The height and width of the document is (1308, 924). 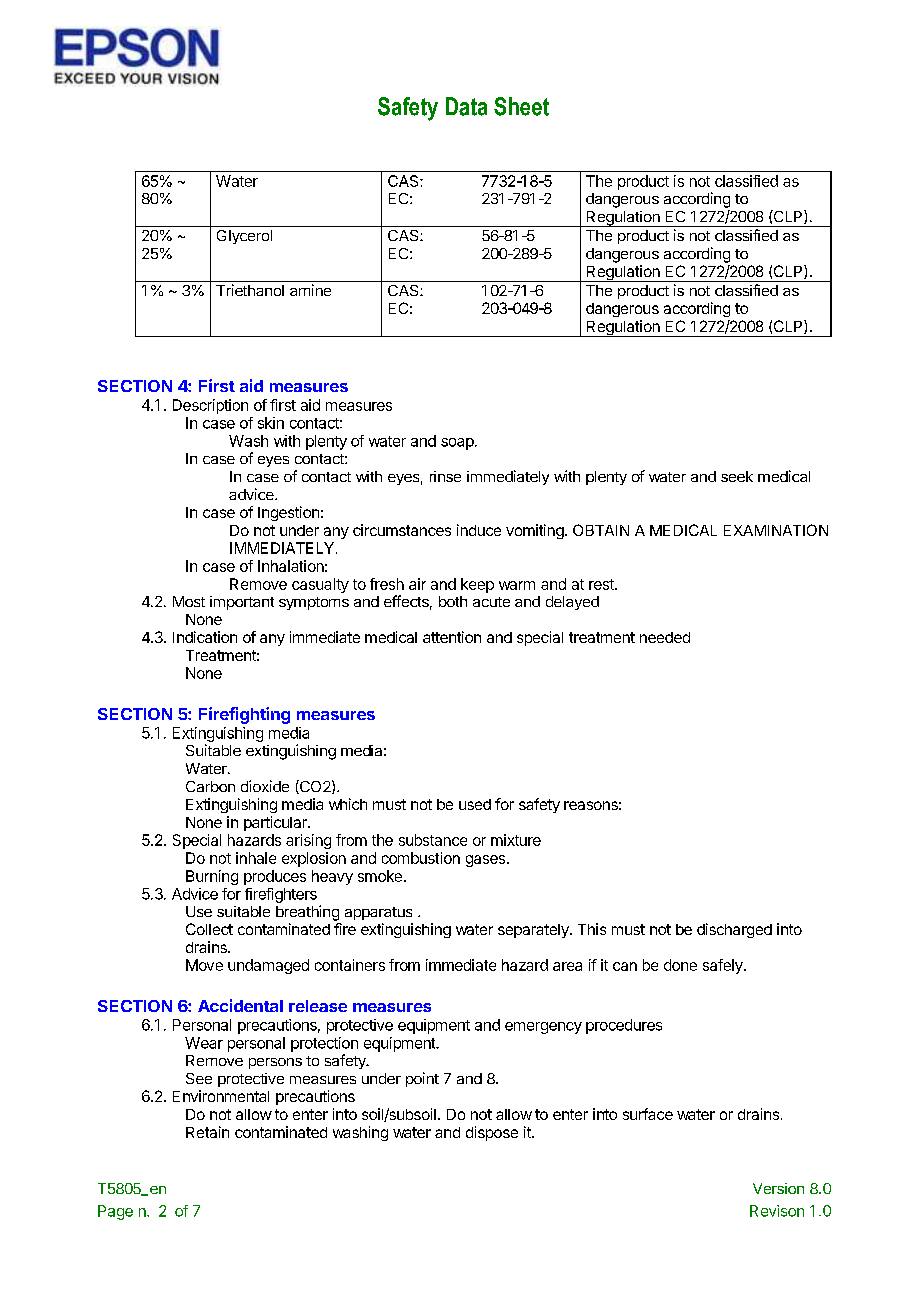 I want to click on dispose, so click(x=492, y=1133).
